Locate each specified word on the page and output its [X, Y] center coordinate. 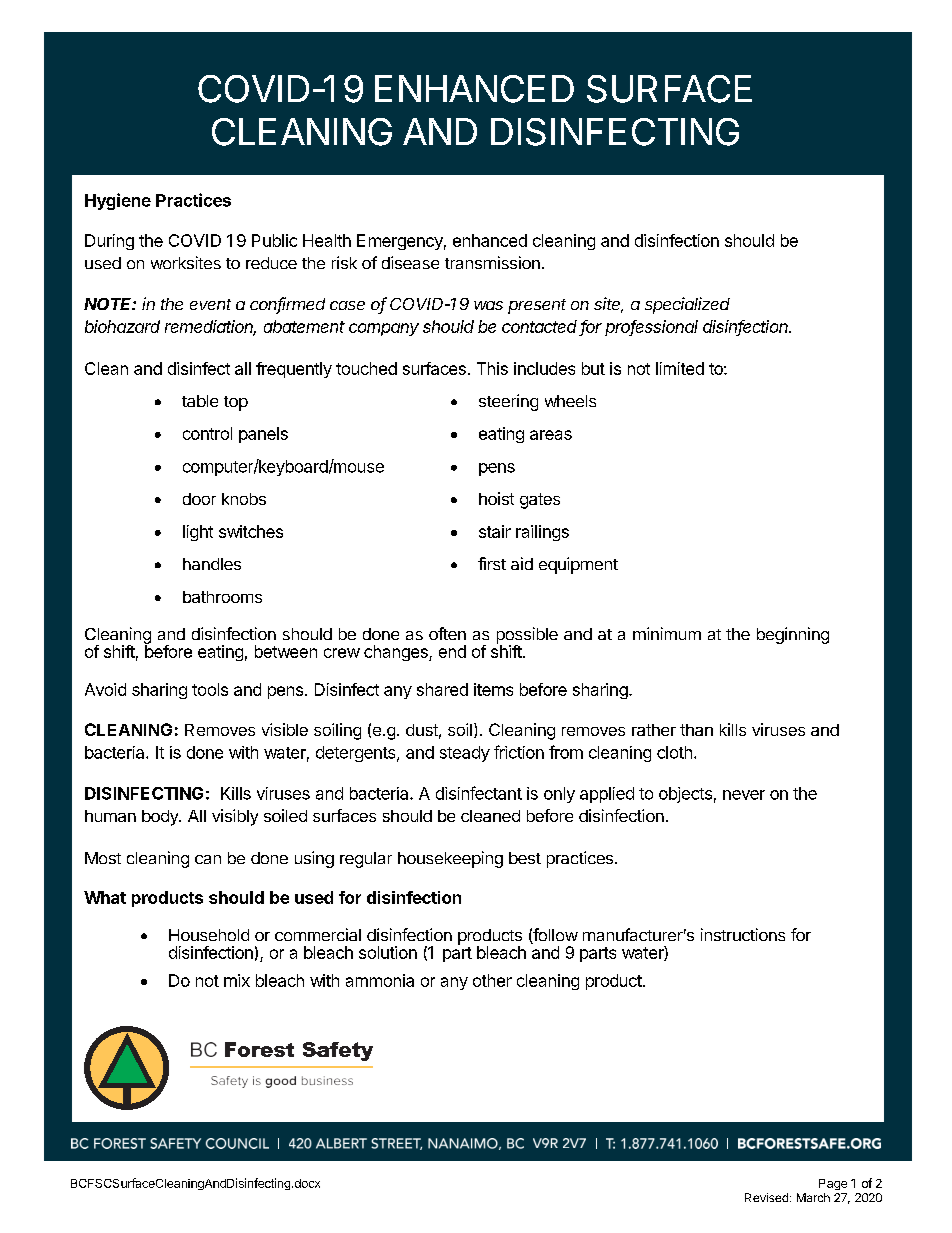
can [208, 859]
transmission [492, 262]
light [198, 533]
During [109, 242]
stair [495, 531]
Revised [766, 1197]
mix [237, 980]
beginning [793, 635]
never [744, 795]
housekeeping [450, 859]
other [492, 980]
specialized [687, 305]
